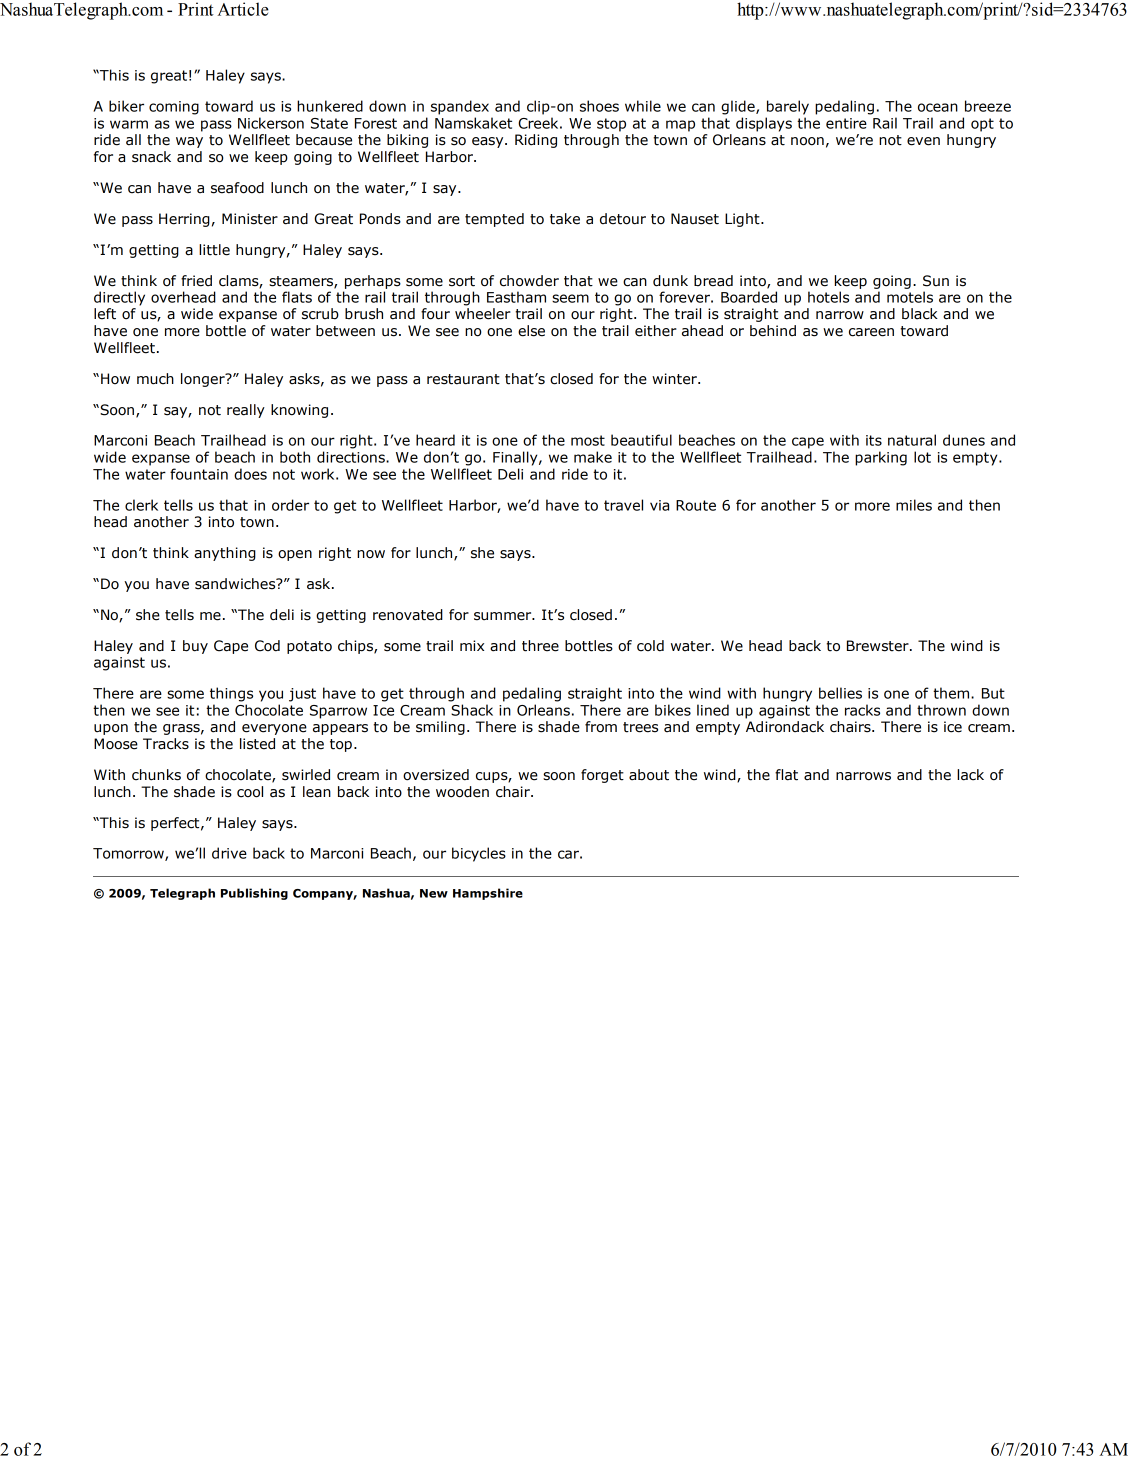 This page has width=1128, height=1460. What do you see at coordinates (229, 853) in the page?
I see `drive` at bounding box center [229, 853].
